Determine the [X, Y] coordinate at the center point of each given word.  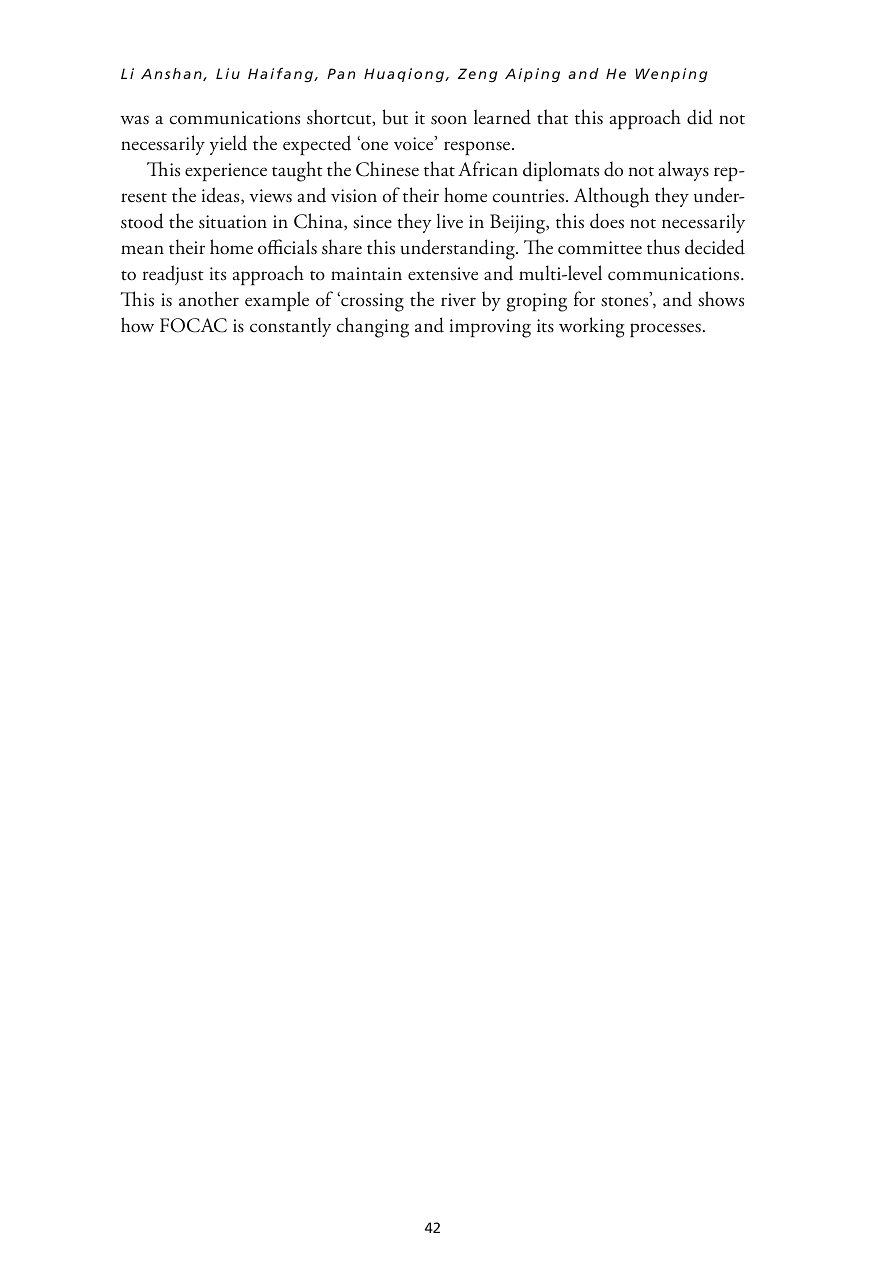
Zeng [477, 75]
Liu [228, 73]
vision [354, 196]
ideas [222, 196]
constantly [290, 327]
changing [373, 327]
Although [611, 197]
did [700, 117]
